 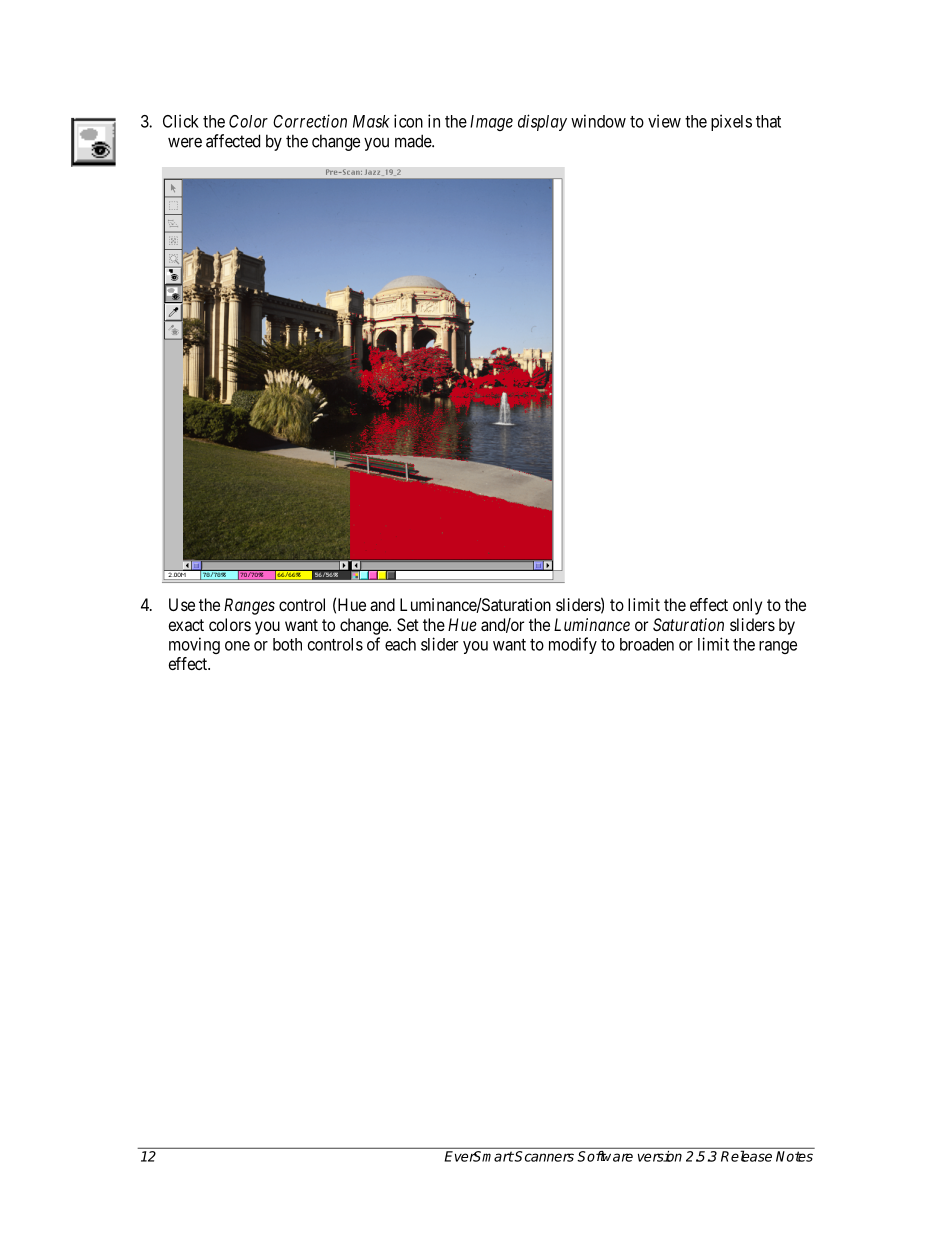 What do you see at coordinates (605, 1156) in the document?
I see `Software` at bounding box center [605, 1156].
